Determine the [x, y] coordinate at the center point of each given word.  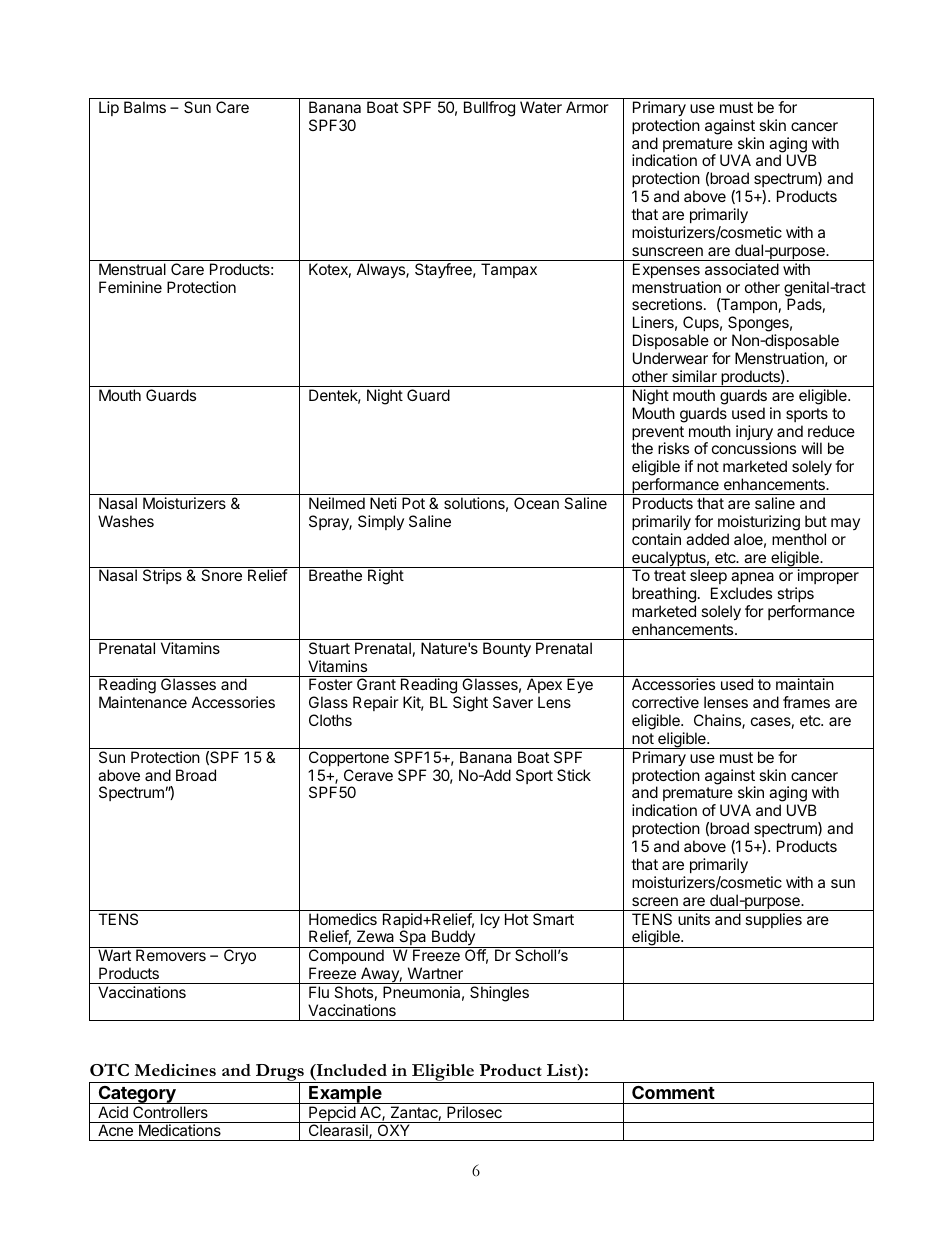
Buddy [453, 939]
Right [386, 577]
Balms [145, 107]
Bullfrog [489, 109]
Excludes [741, 593]
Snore [221, 575]
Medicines [175, 1070]
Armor [587, 107]
